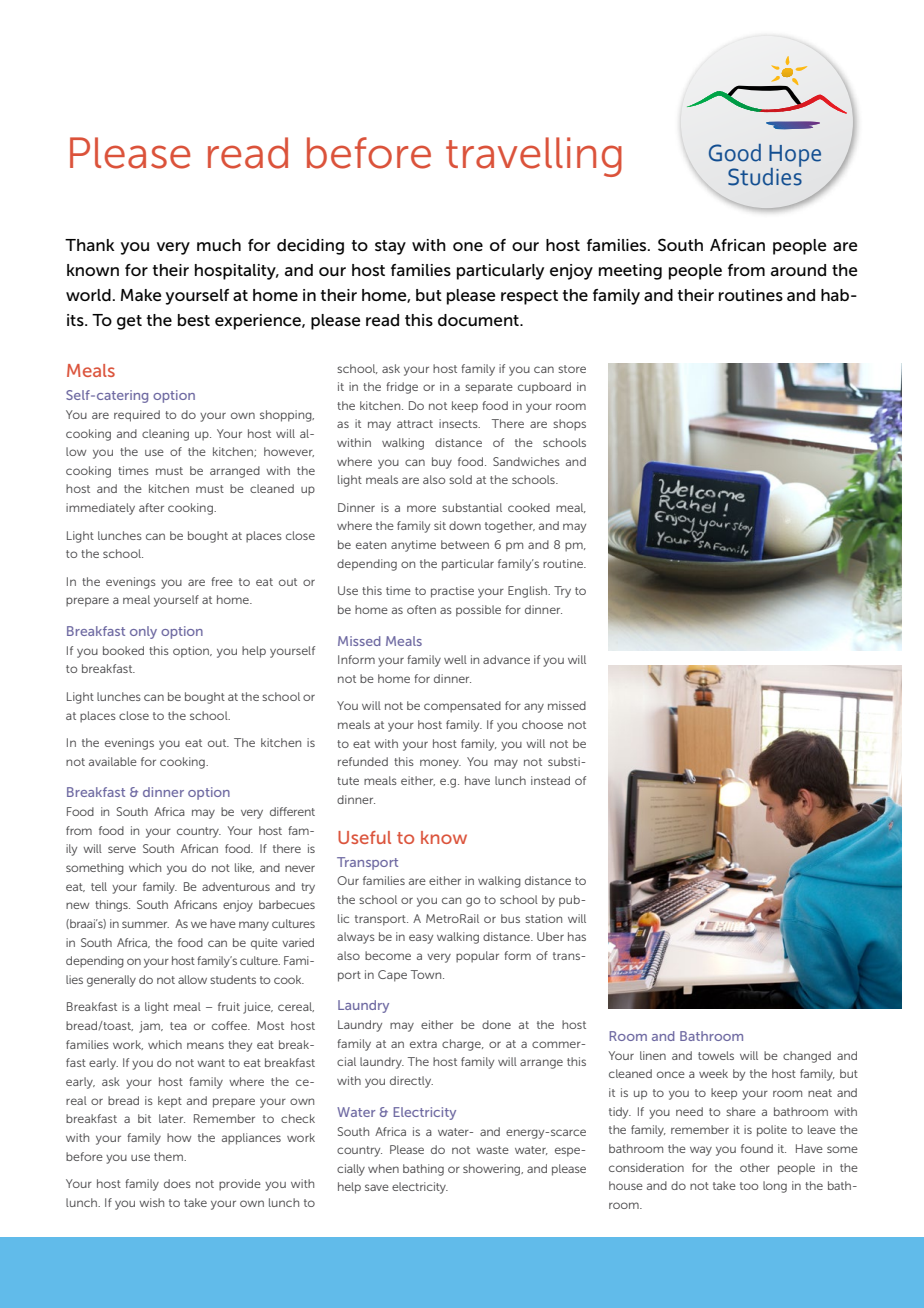 This image has width=924, height=1308. Describe the element at coordinates (765, 175) in the image. I see `Studies` at that location.
